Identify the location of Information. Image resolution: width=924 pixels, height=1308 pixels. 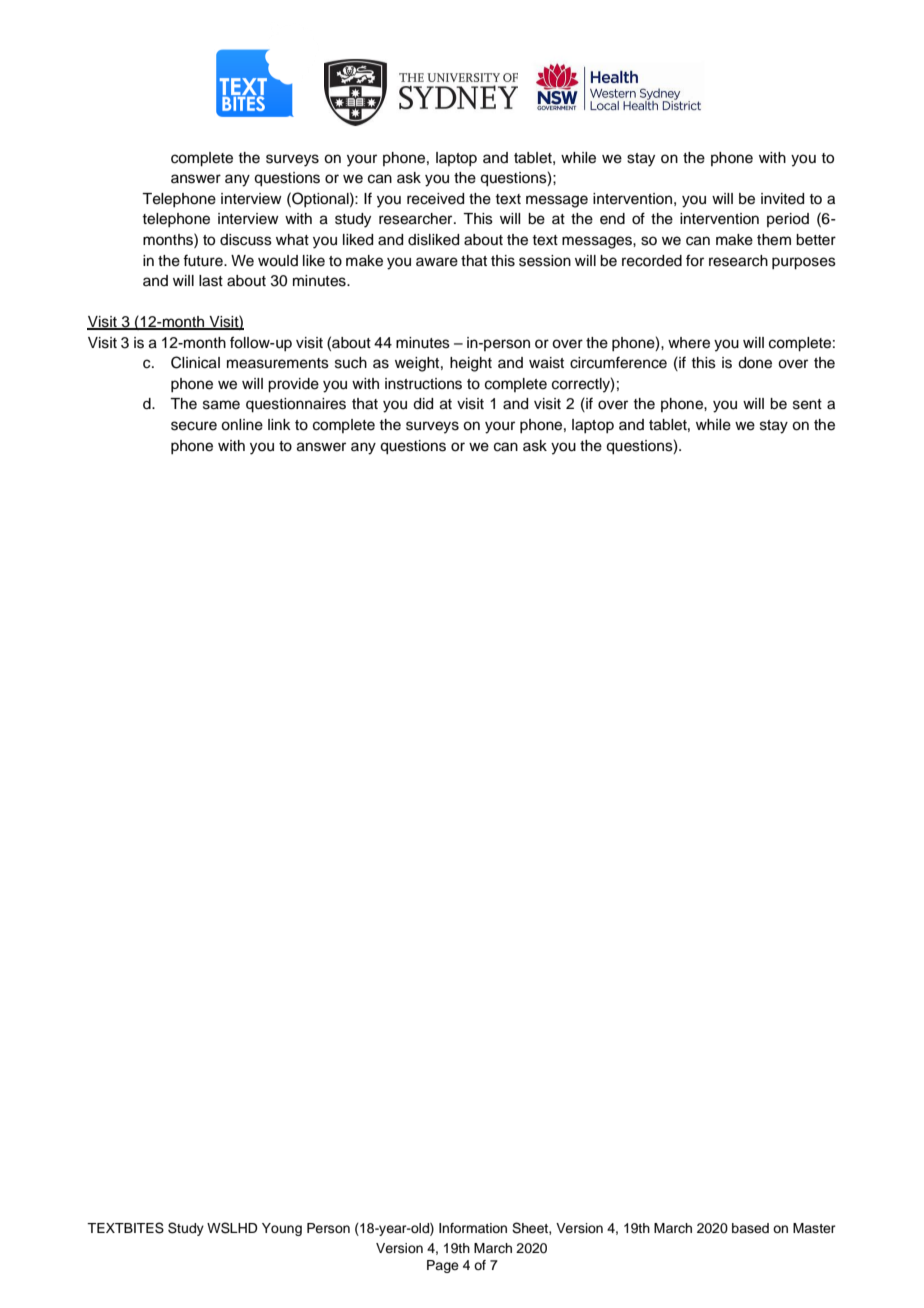
(473, 1228).
